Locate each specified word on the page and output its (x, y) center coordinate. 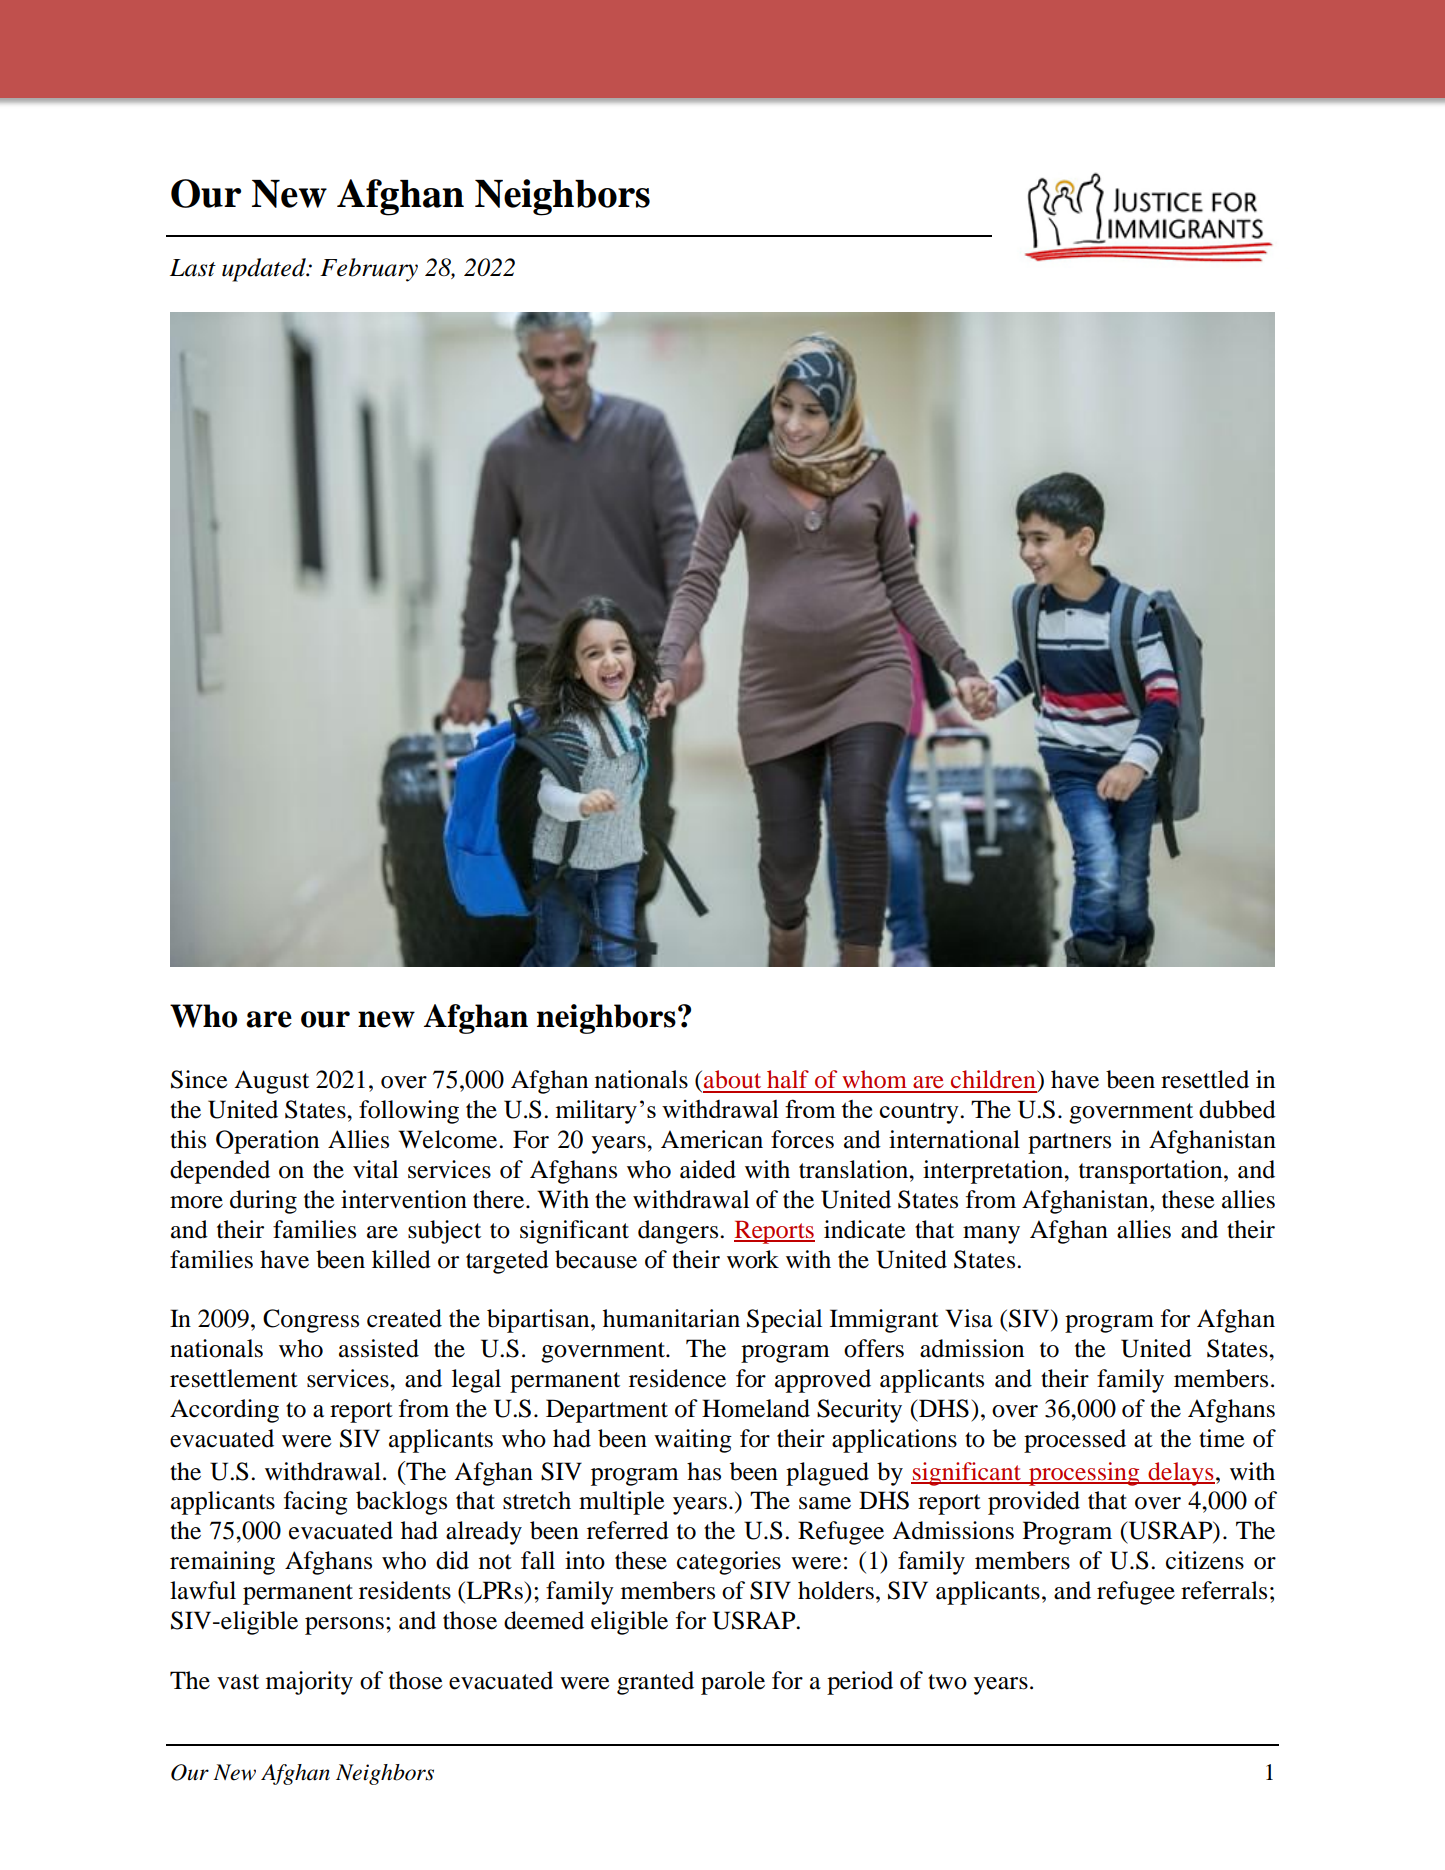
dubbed (1237, 1109)
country (920, 1113)
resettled (1205, 1079)
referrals (1224, 1590)
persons (344, 1626)
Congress (311, 1321)
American (712, 1139)
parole (733, 1683)
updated (265, 270)
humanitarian (671, 1318)
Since (199, 1079)
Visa (969, 1318)
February (369, 270)
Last (193, 268)
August (271, 1082)
